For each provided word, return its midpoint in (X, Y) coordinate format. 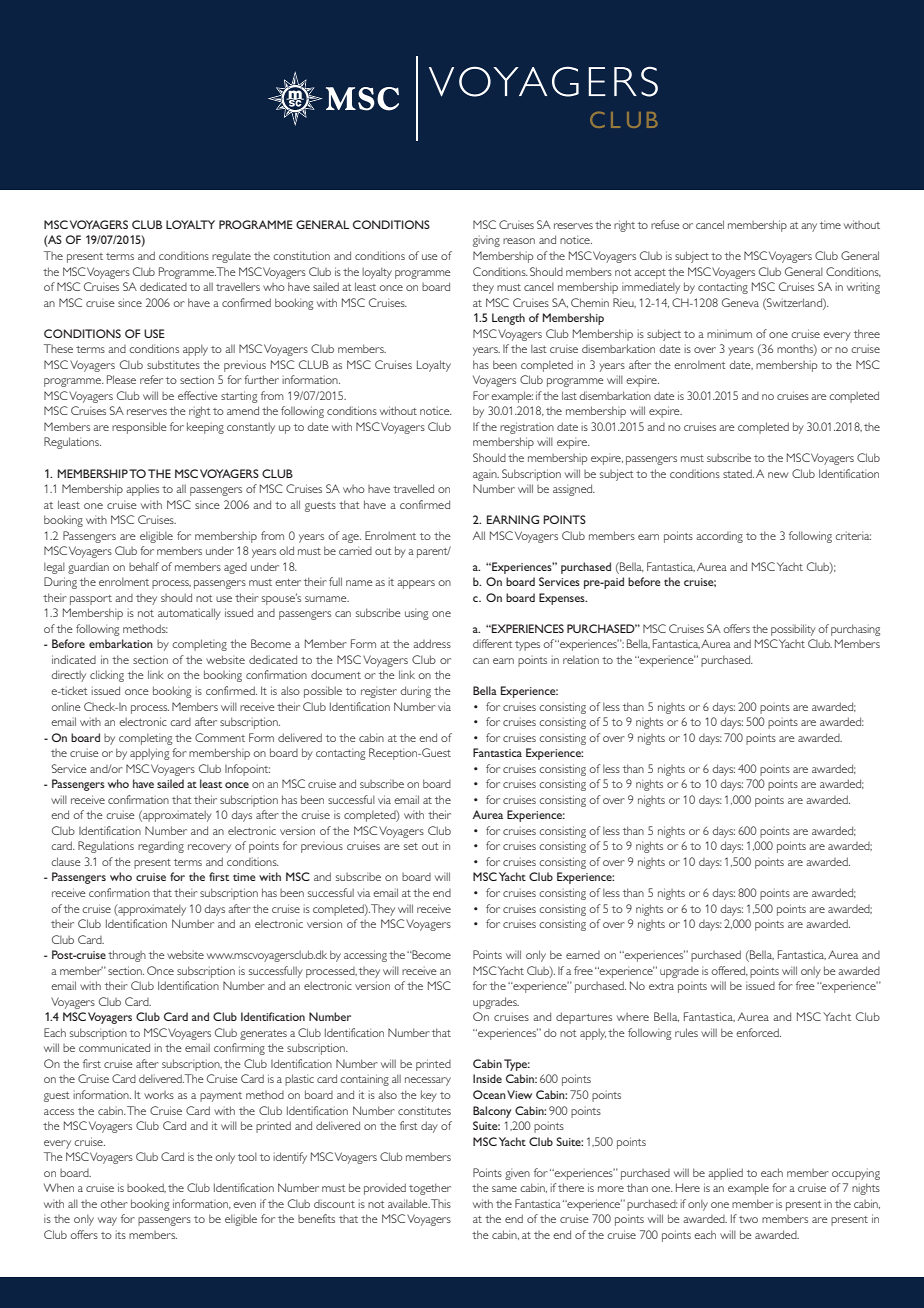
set (411, 846)
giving (486, 241)
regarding (161, 847)
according (719, 537)
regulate (231, 257)
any (809, 227)
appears (416, 584)
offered (729, 971)
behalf (144, 566)
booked (146, 1188)
